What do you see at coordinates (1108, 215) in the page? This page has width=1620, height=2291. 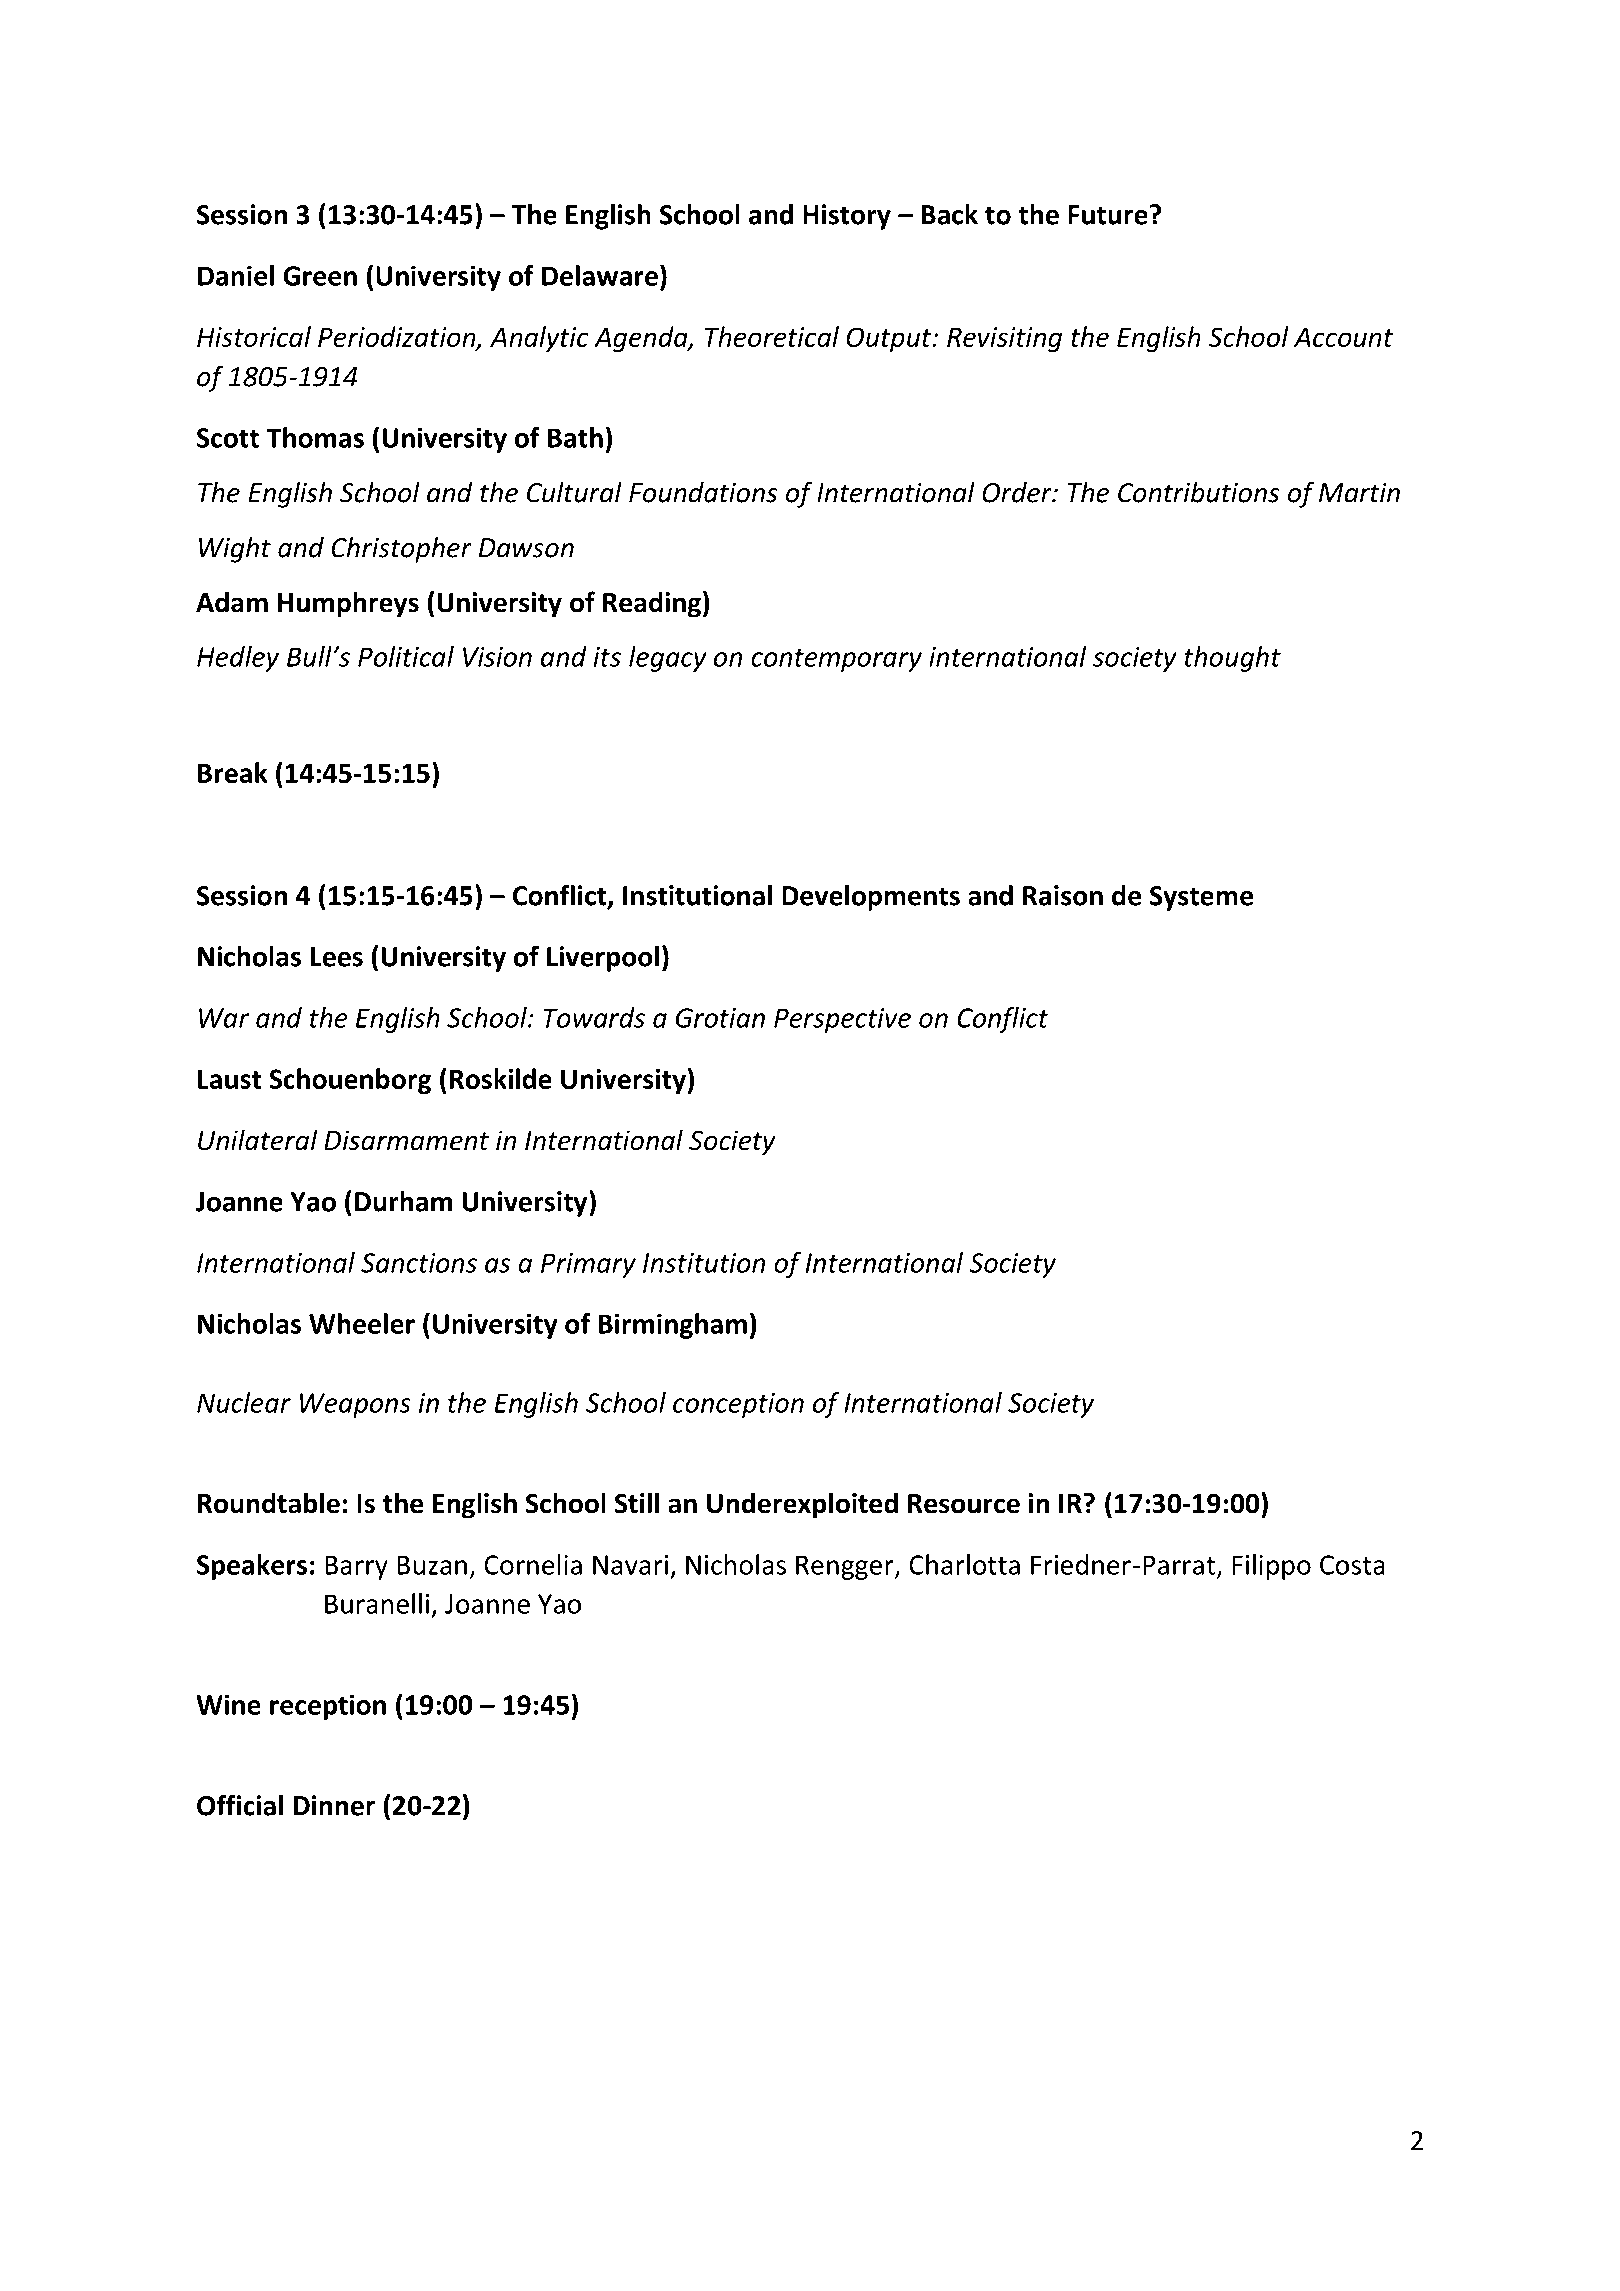 I see `Future` at bounding box center [1108, 215].
